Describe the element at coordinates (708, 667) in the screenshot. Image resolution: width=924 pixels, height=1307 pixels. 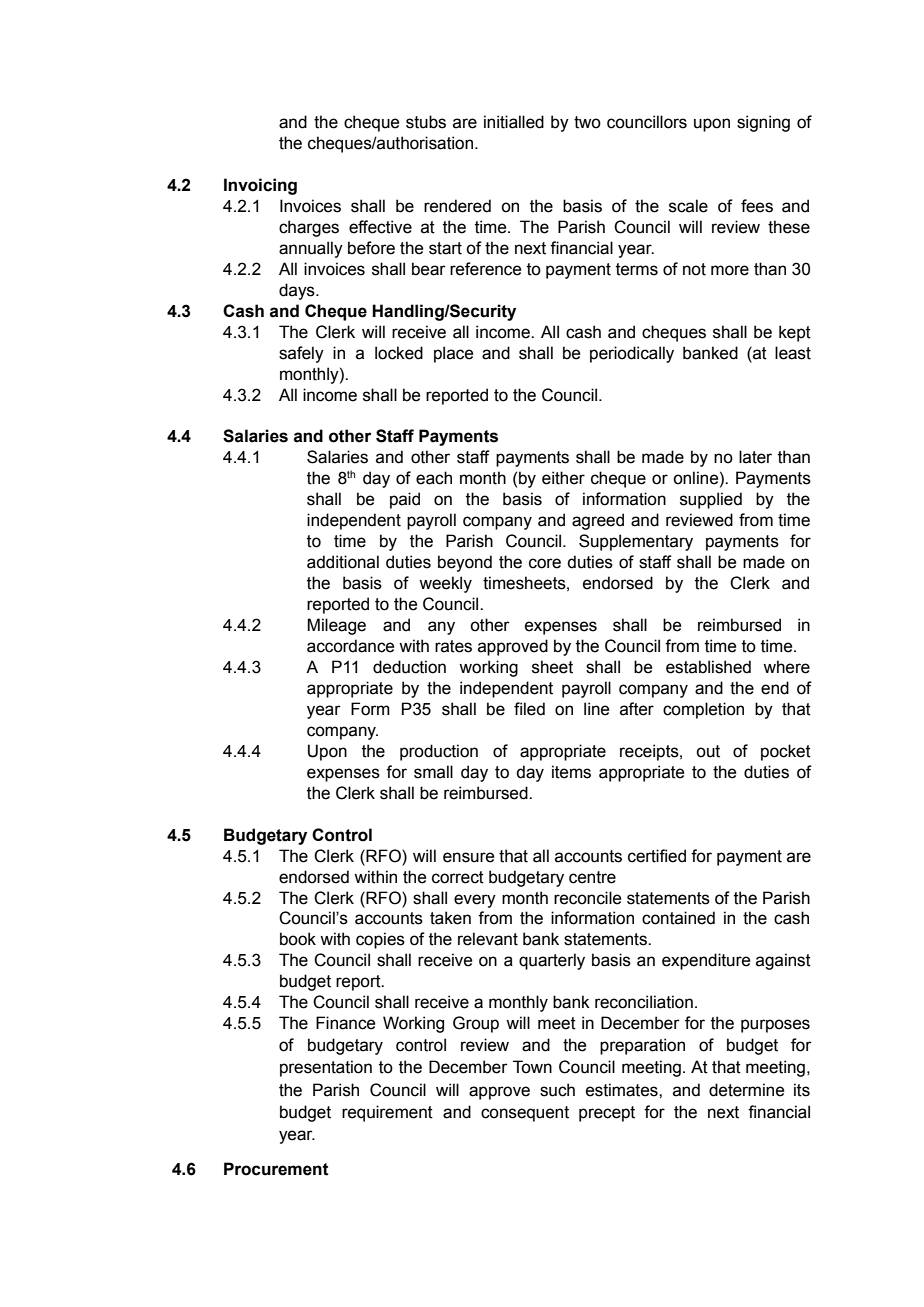
I see `established` at that location.
